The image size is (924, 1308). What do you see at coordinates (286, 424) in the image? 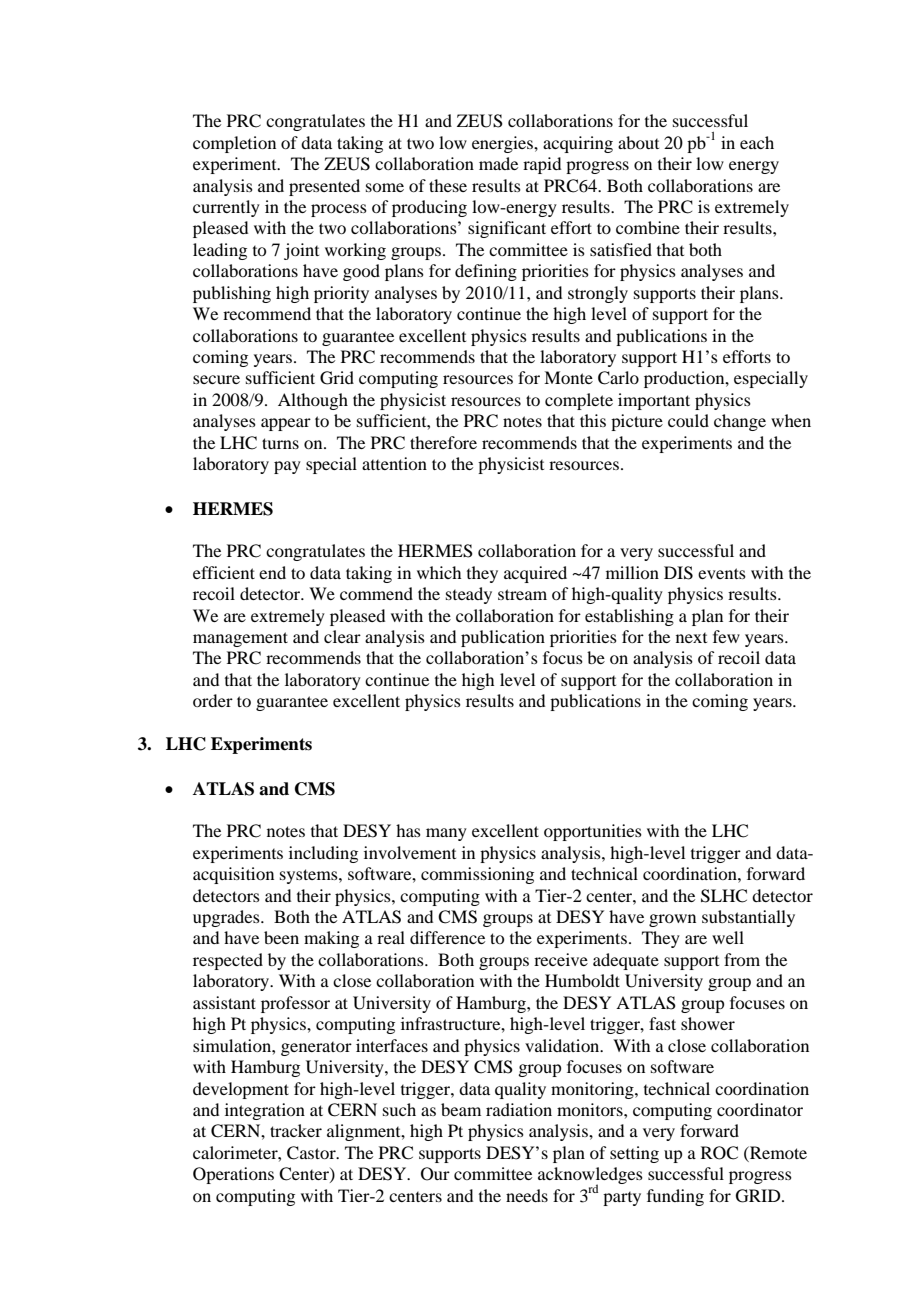
I see `appear` at bounding box center [286, 424].
